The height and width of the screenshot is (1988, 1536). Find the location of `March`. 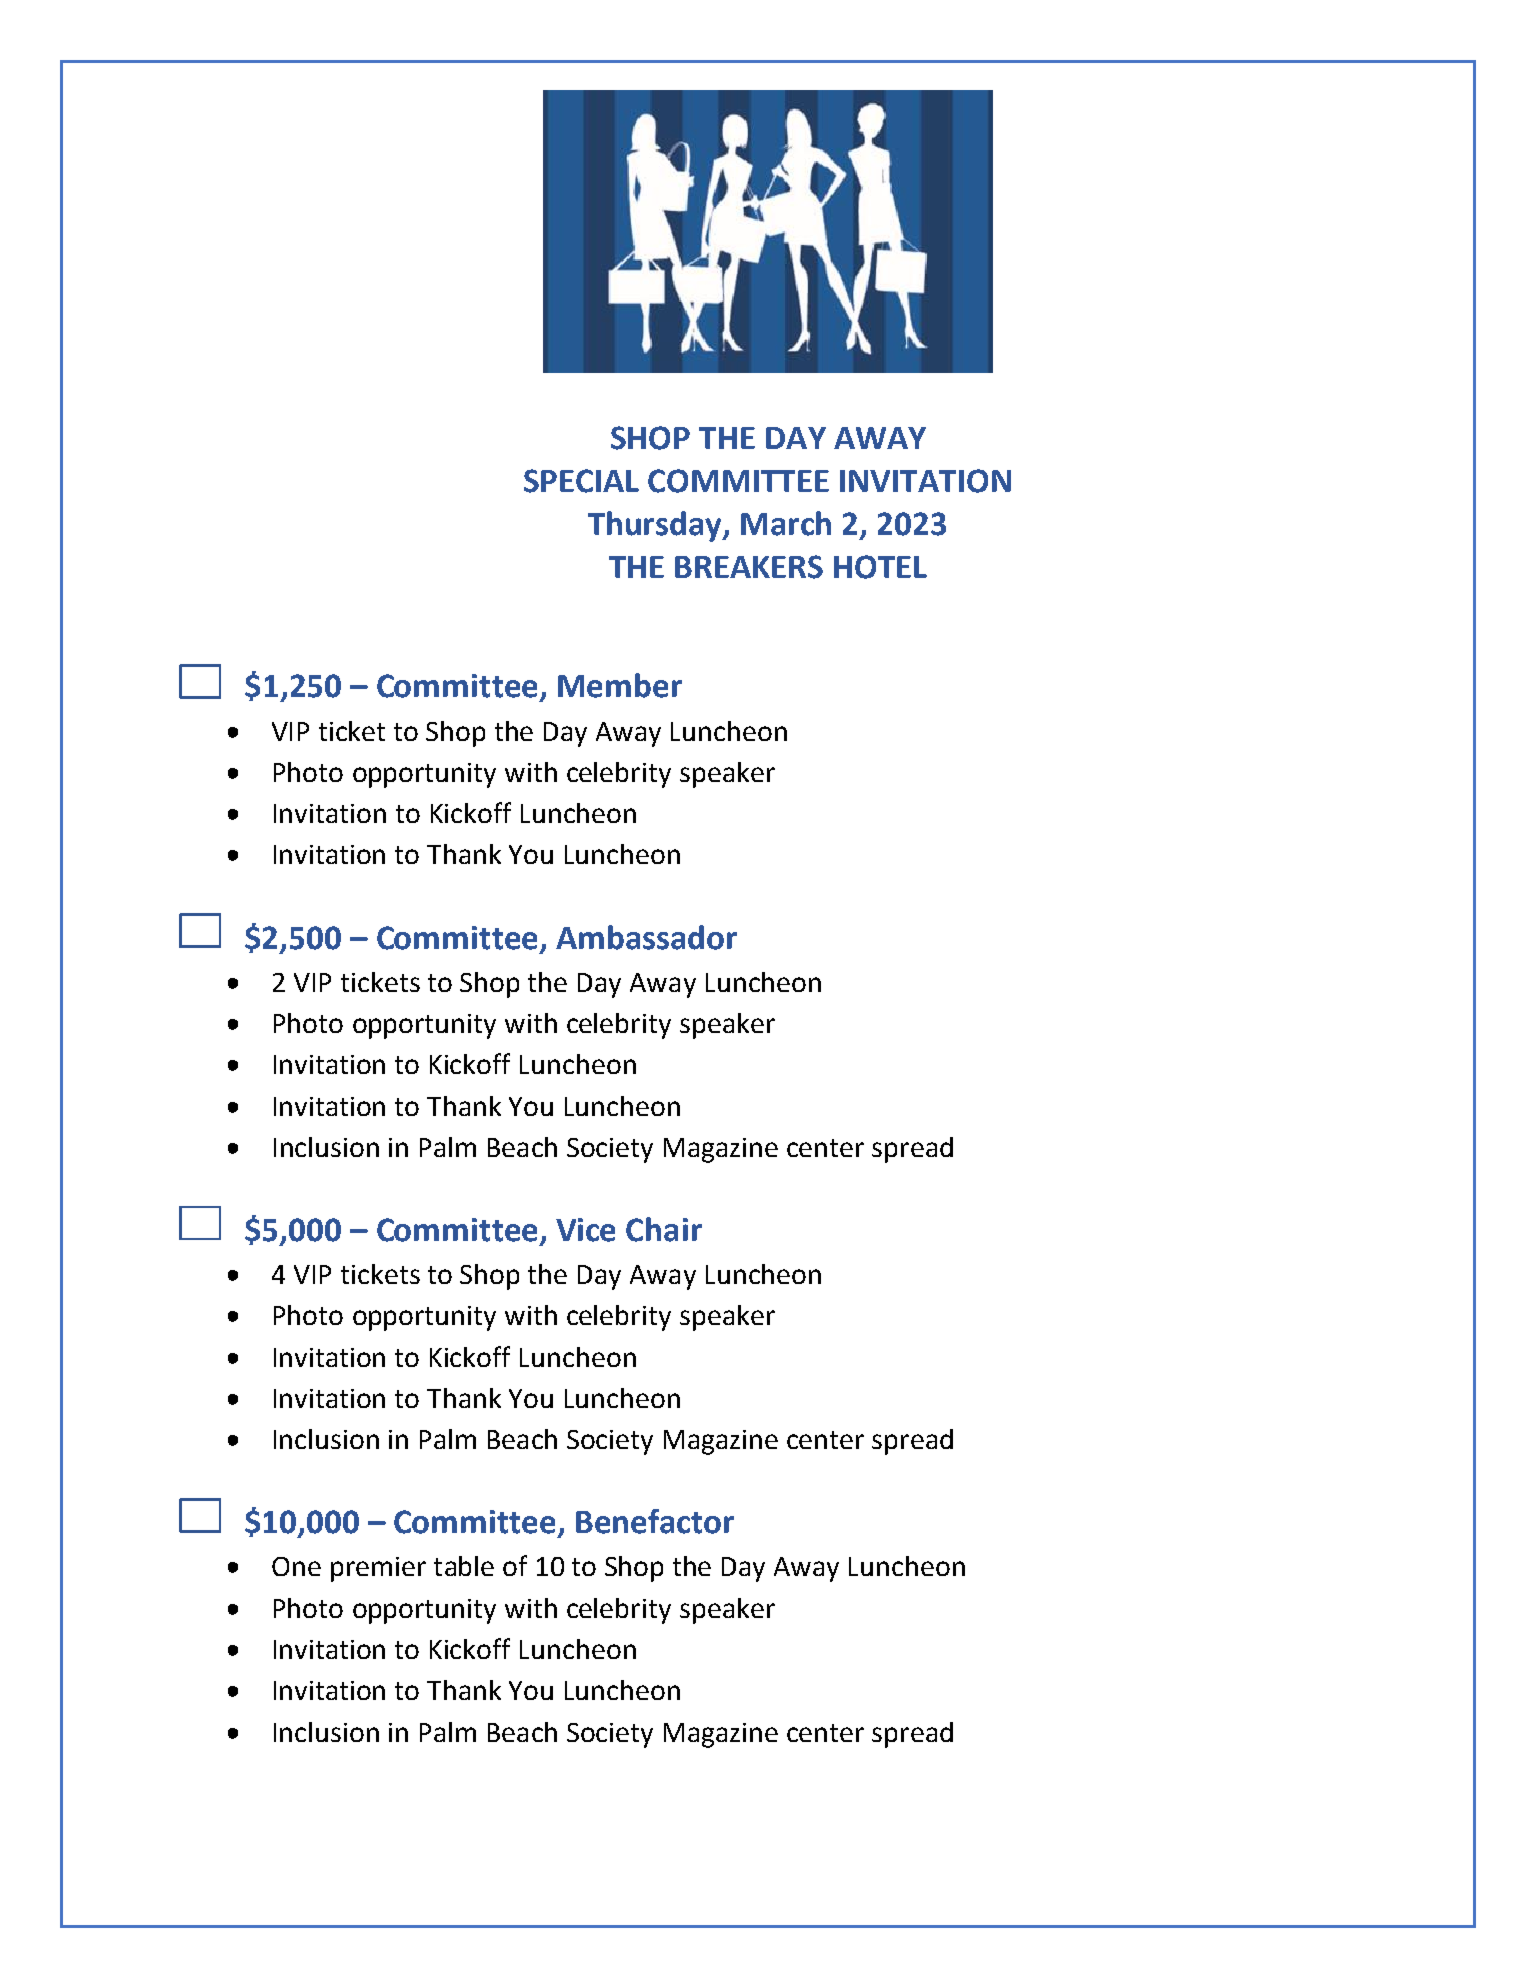

March is located at coordinates (786, 523).
